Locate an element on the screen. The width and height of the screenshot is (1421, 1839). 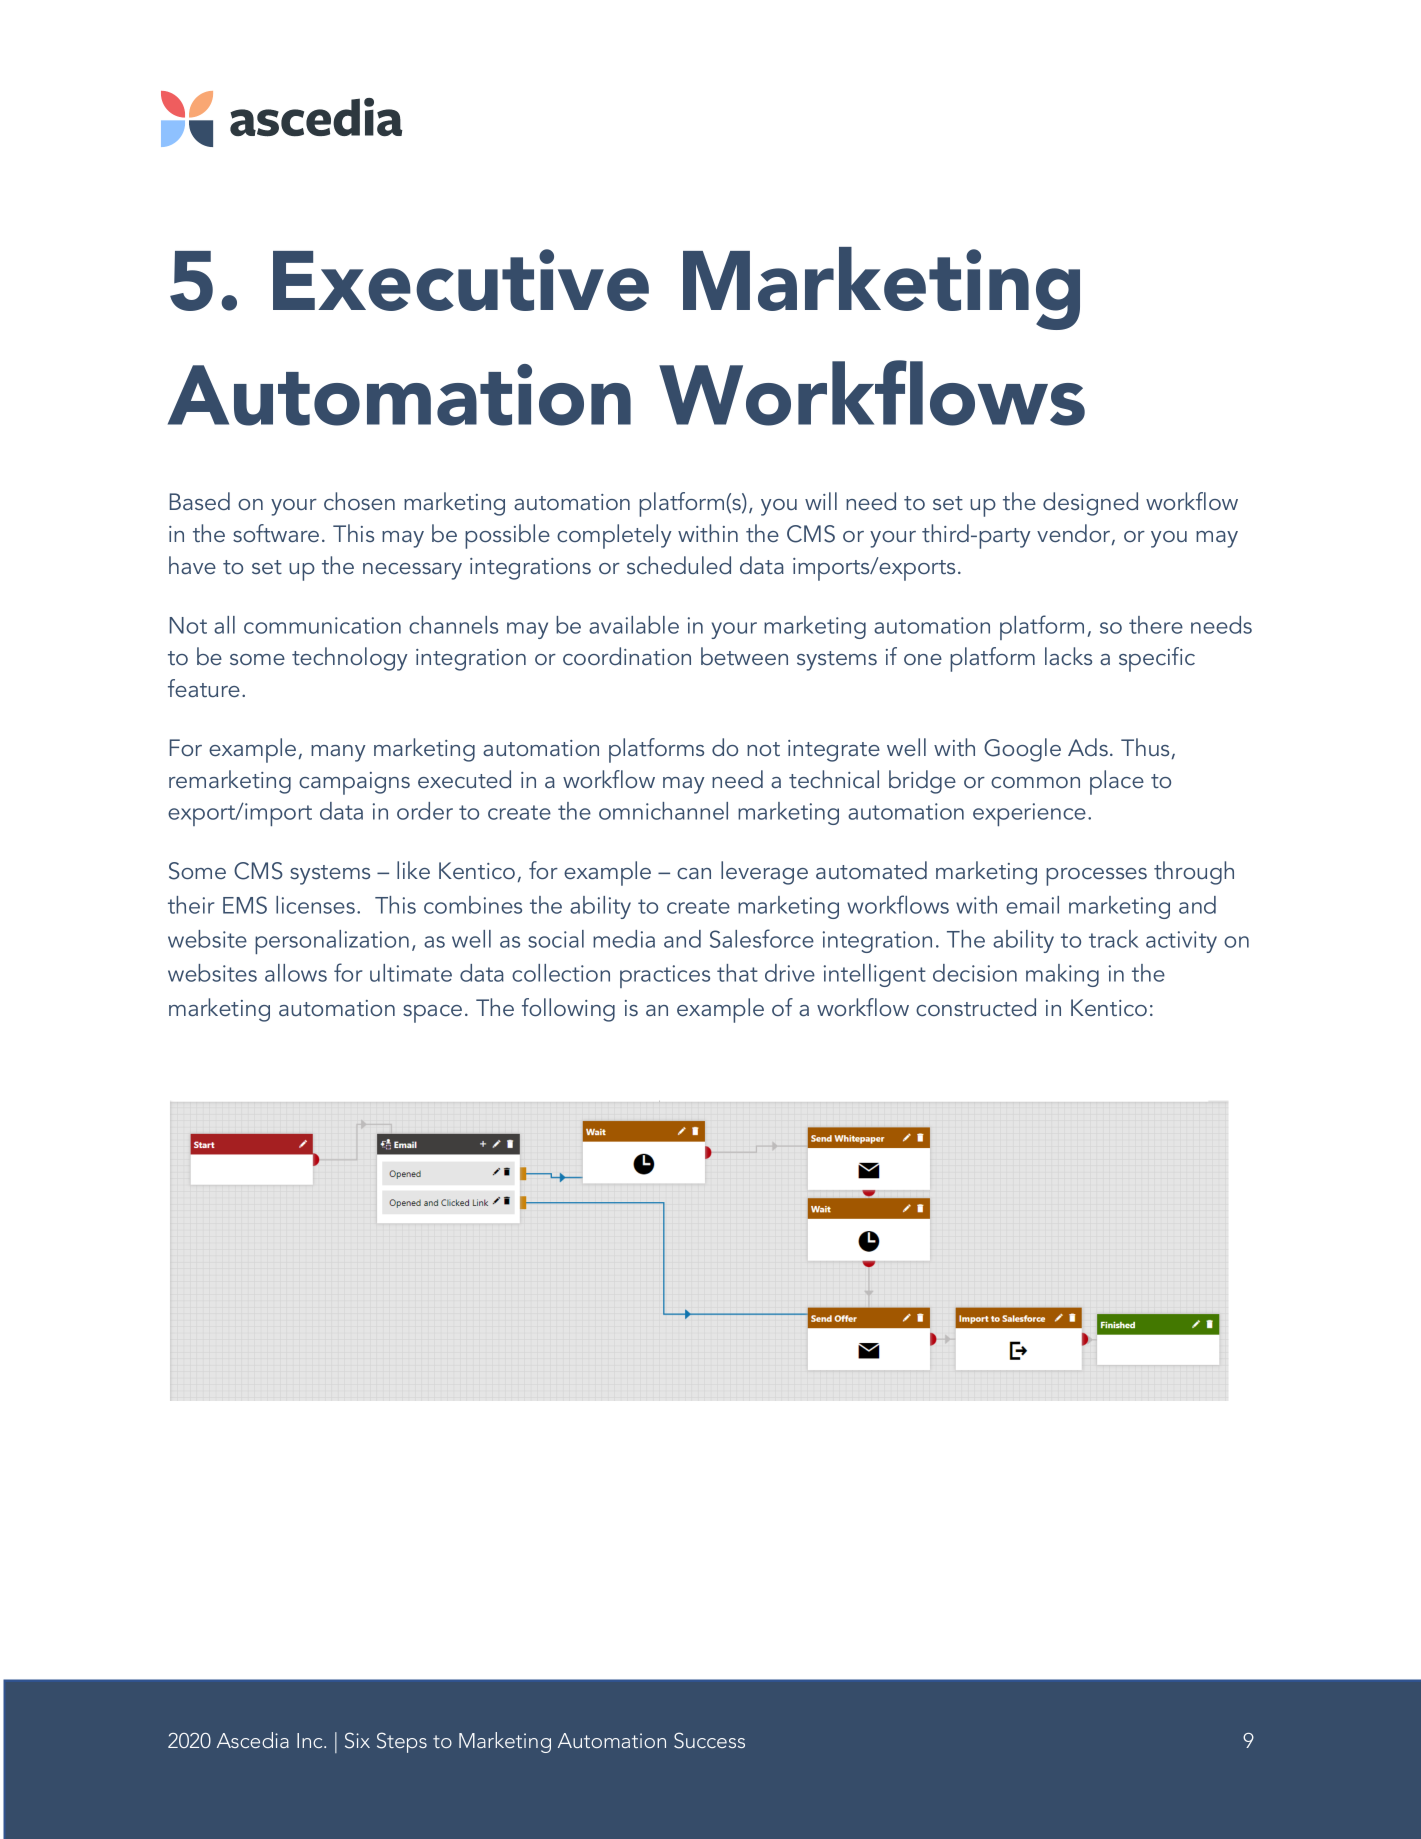
Executive is located at coordinates (461, 280).
